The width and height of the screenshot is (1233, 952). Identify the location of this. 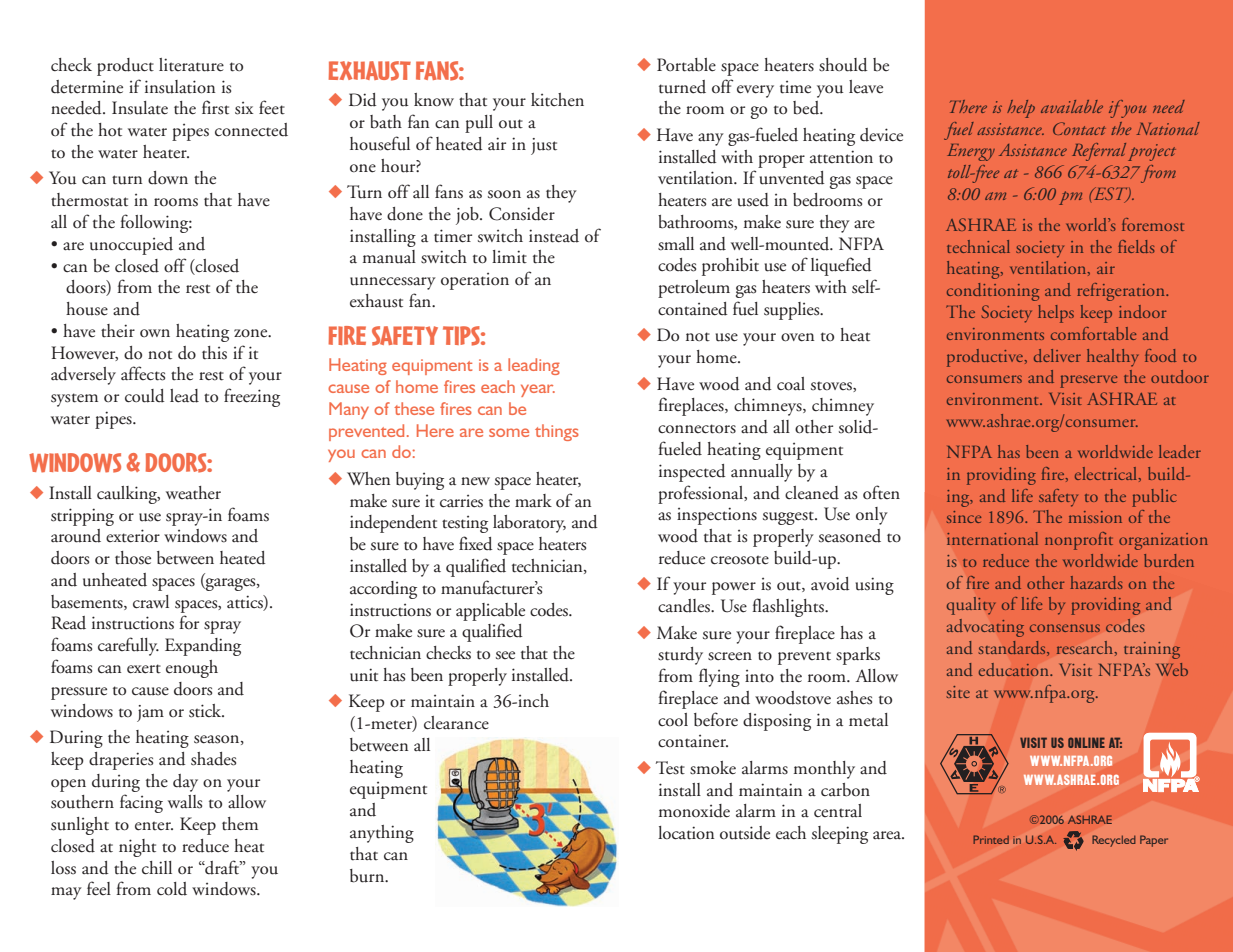
(214, 353).
